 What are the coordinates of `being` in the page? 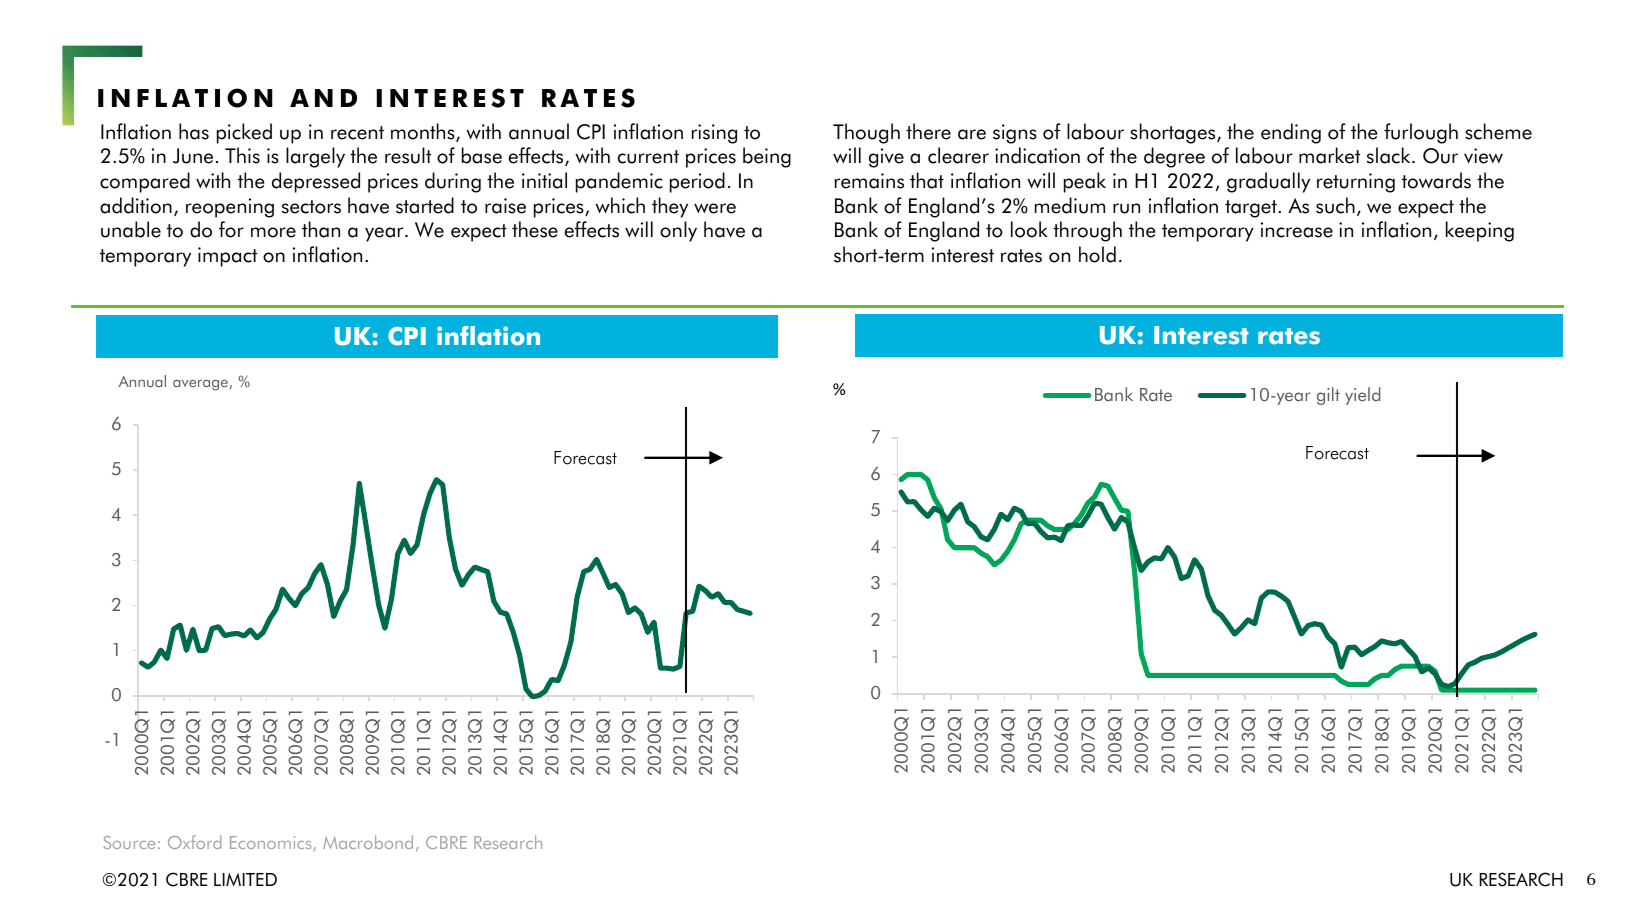 It's located at (767, 157).
